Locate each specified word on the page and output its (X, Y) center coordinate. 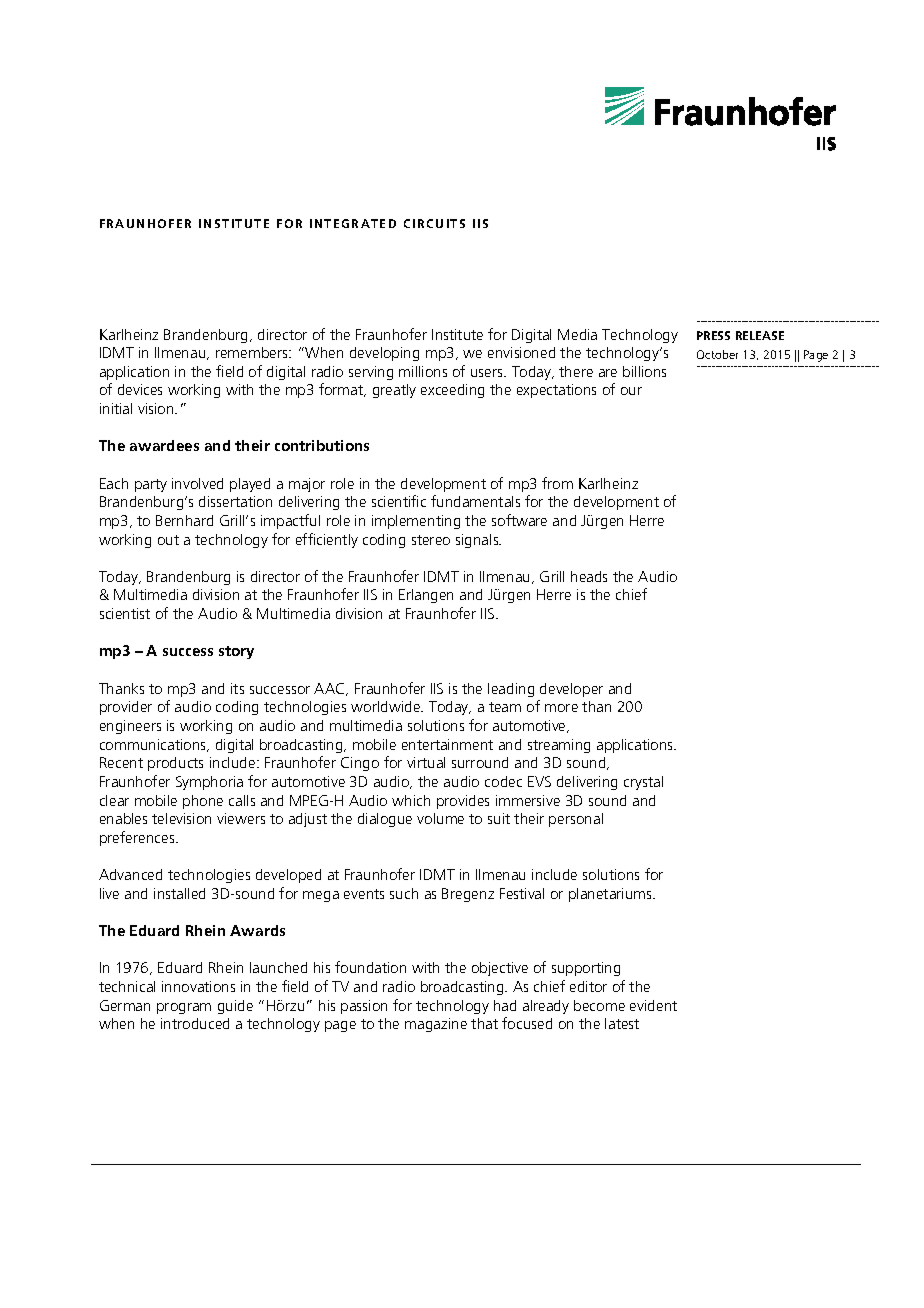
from (557, 483)
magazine (436, 1025)
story (236, 652)
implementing (416, 522)
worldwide (387, 706)
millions (423, 371)
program (184, 1008)
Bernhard (184, 520)
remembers (253, 352)
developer (571, 690)
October (717, 354)
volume (440, 818)
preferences (138, 838)
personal (576, 820)
